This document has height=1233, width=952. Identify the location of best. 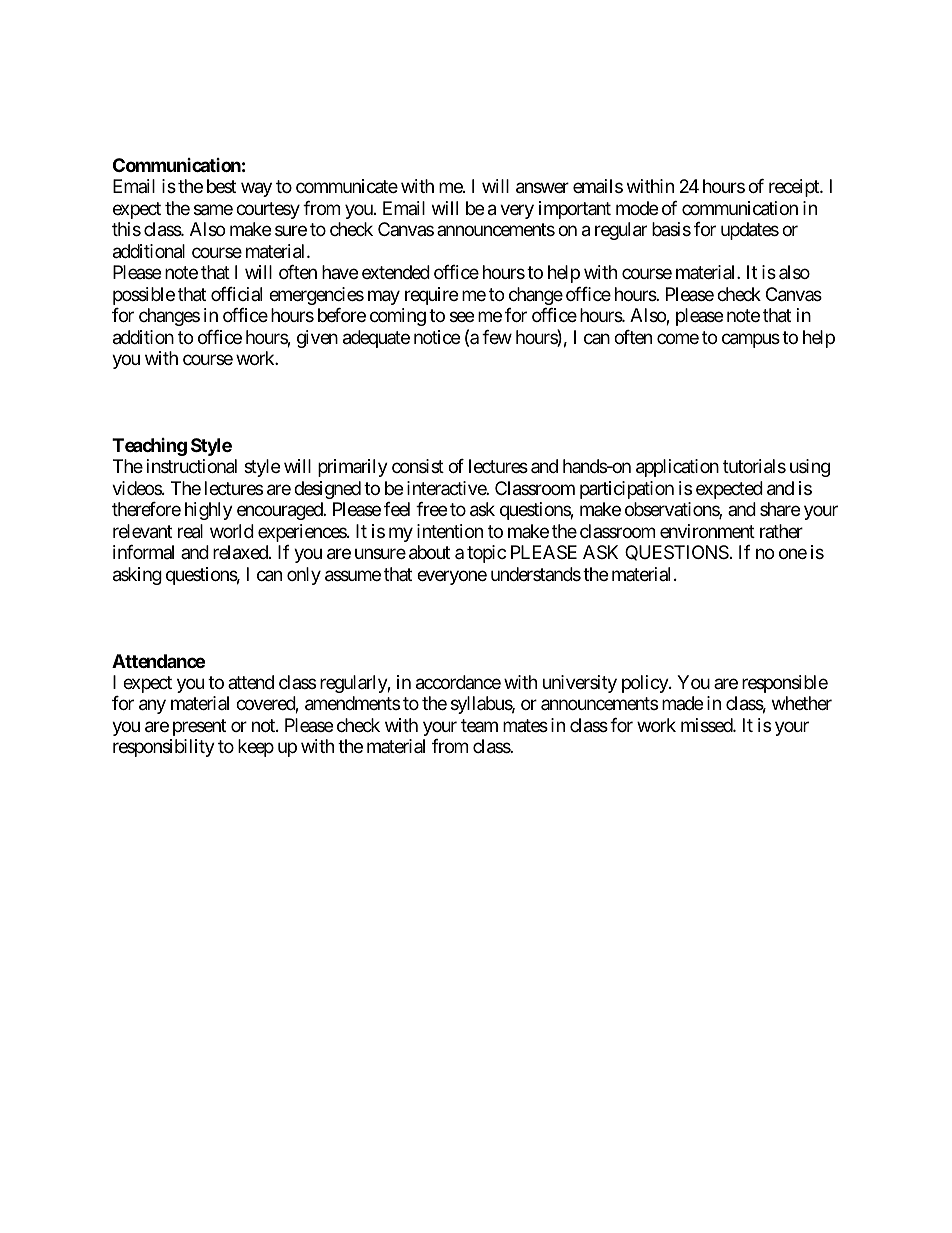
(221, 186).
